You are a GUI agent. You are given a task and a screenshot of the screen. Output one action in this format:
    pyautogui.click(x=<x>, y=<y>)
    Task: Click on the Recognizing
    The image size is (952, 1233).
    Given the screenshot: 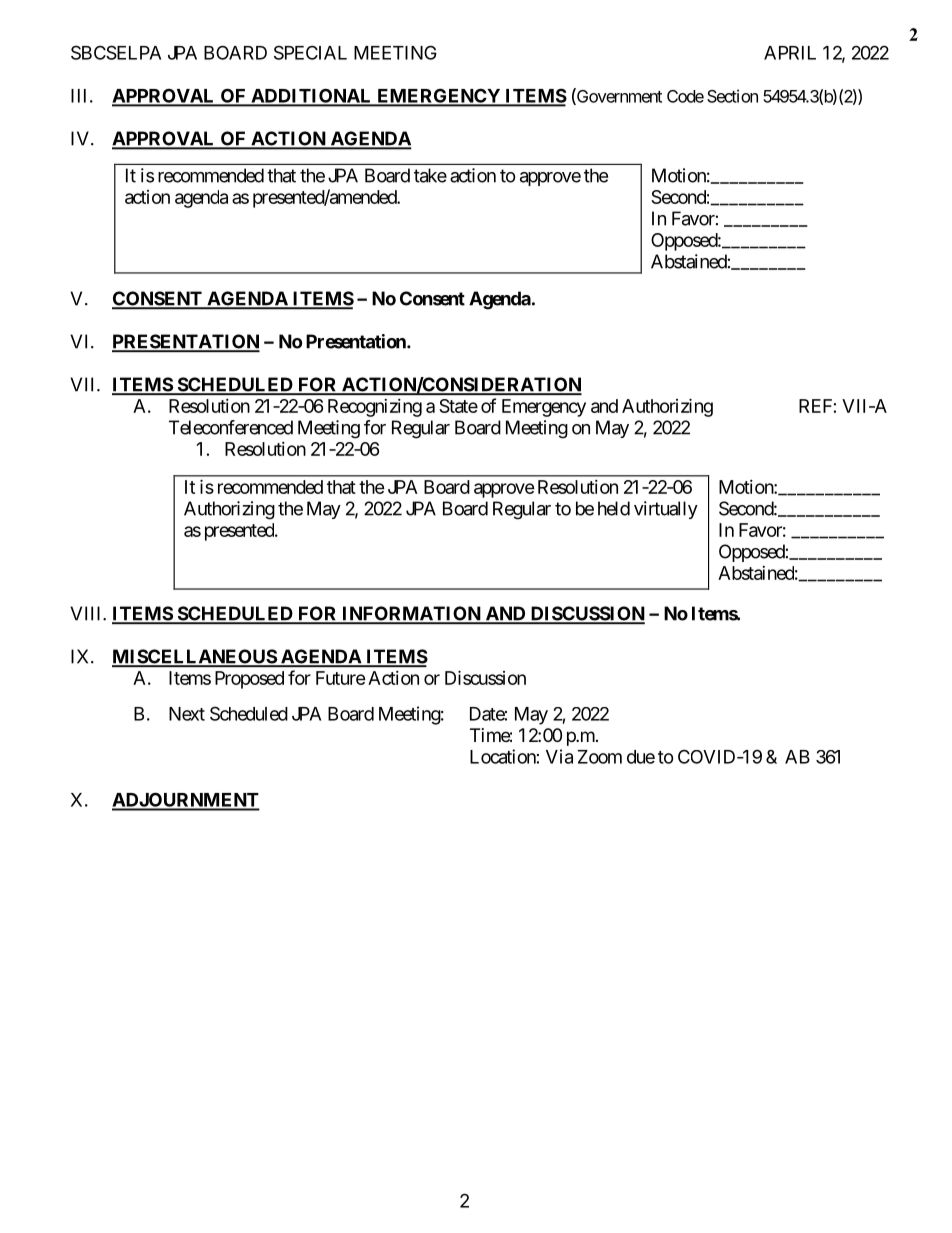 What is the action you would take?
    pyautogui.click(x=375, y=408)
